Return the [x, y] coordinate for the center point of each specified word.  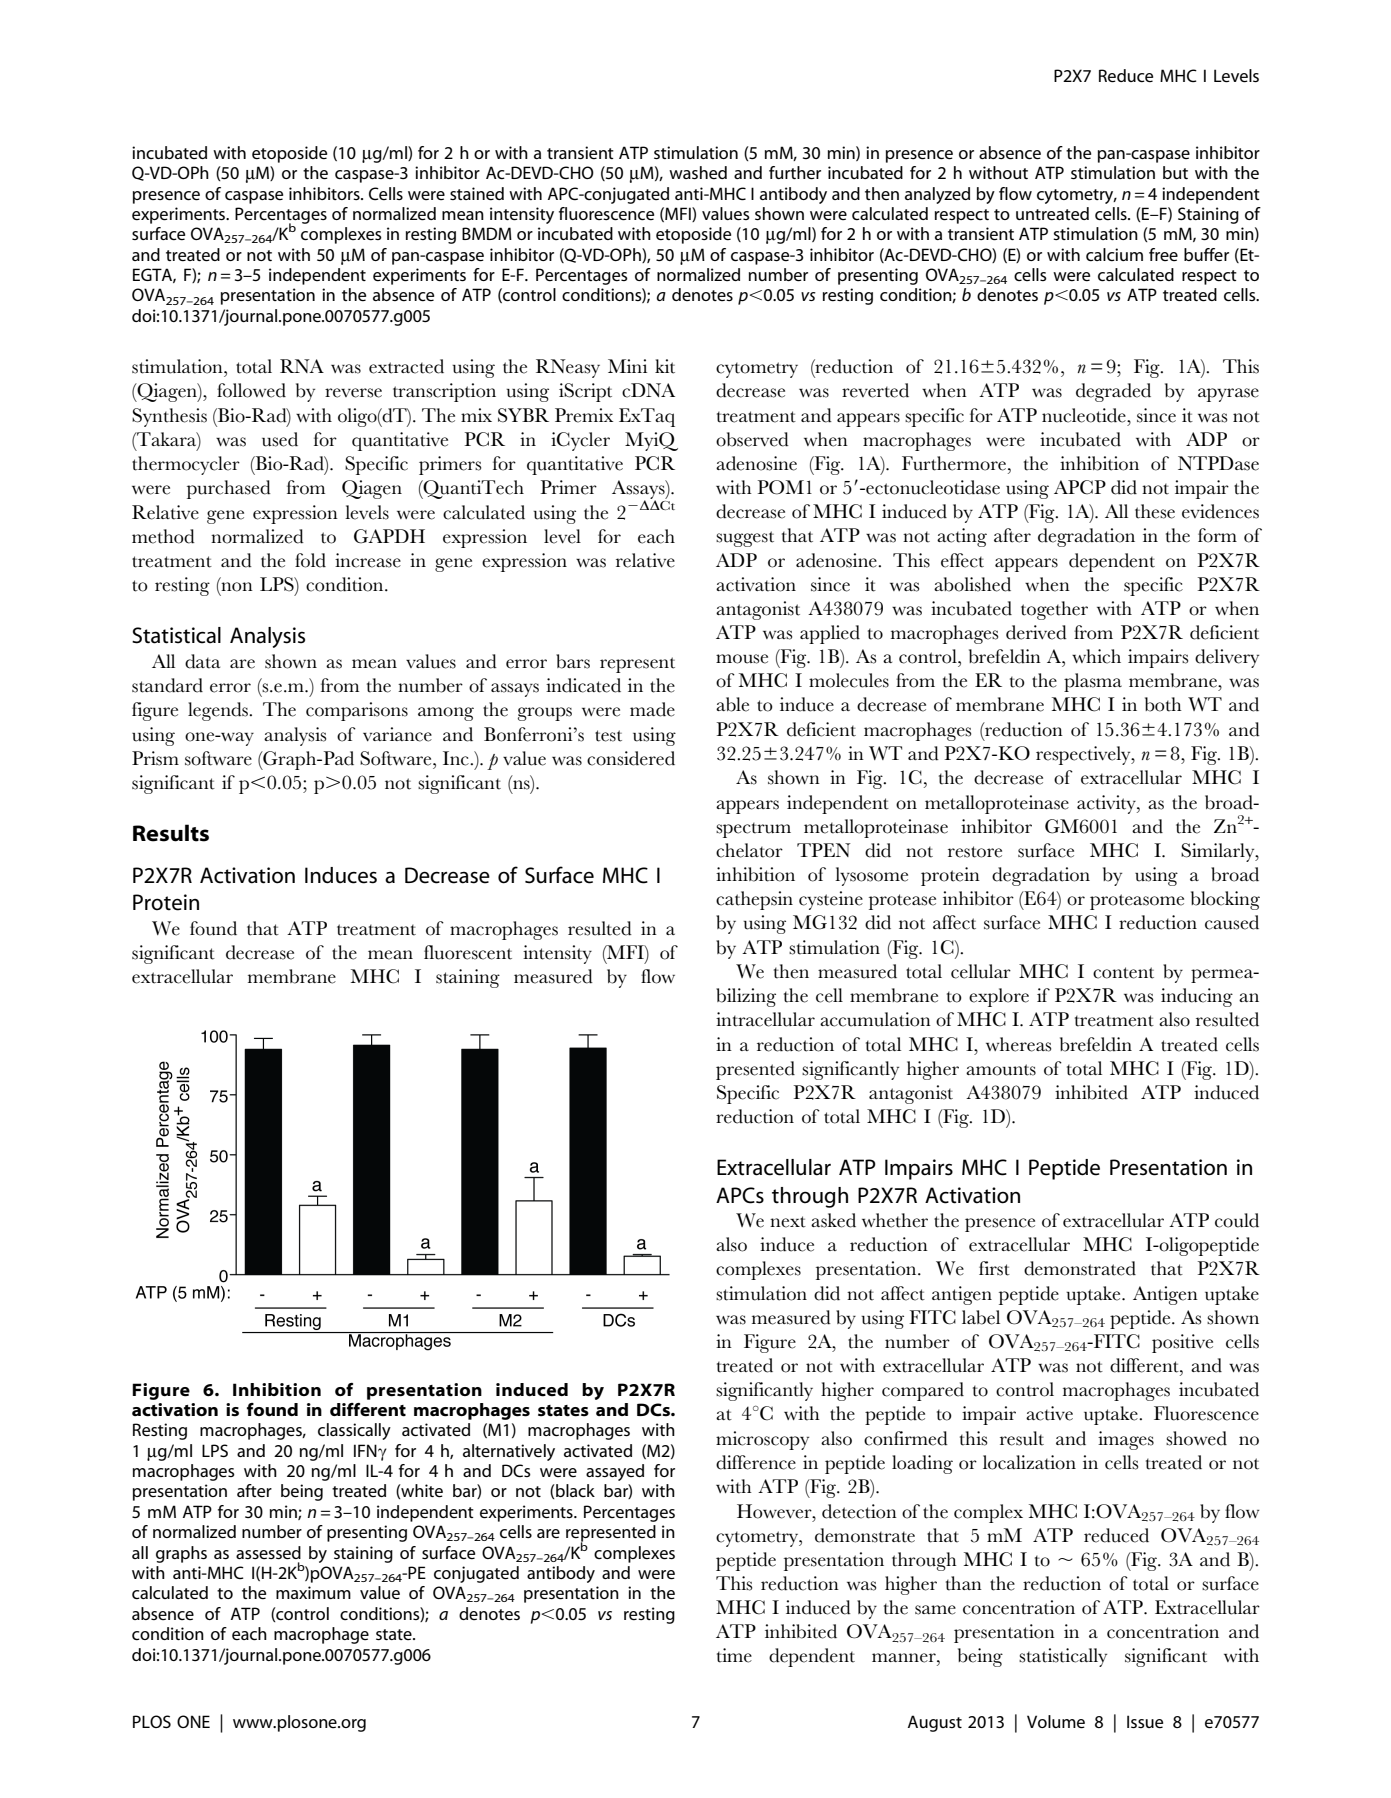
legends [219, 711]
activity [1107, 804]
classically [354, 1431]
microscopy [762, 1440]
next [788, 1222]
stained [477, 193]
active [1049, 1413]
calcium [1114, 254]
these [1155, 511]
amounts [1001, 1070]
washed [698, 172]
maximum [313, 1592]
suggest [745, 539]
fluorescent [468, 952]
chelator [749, 850]
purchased [229, 489]
